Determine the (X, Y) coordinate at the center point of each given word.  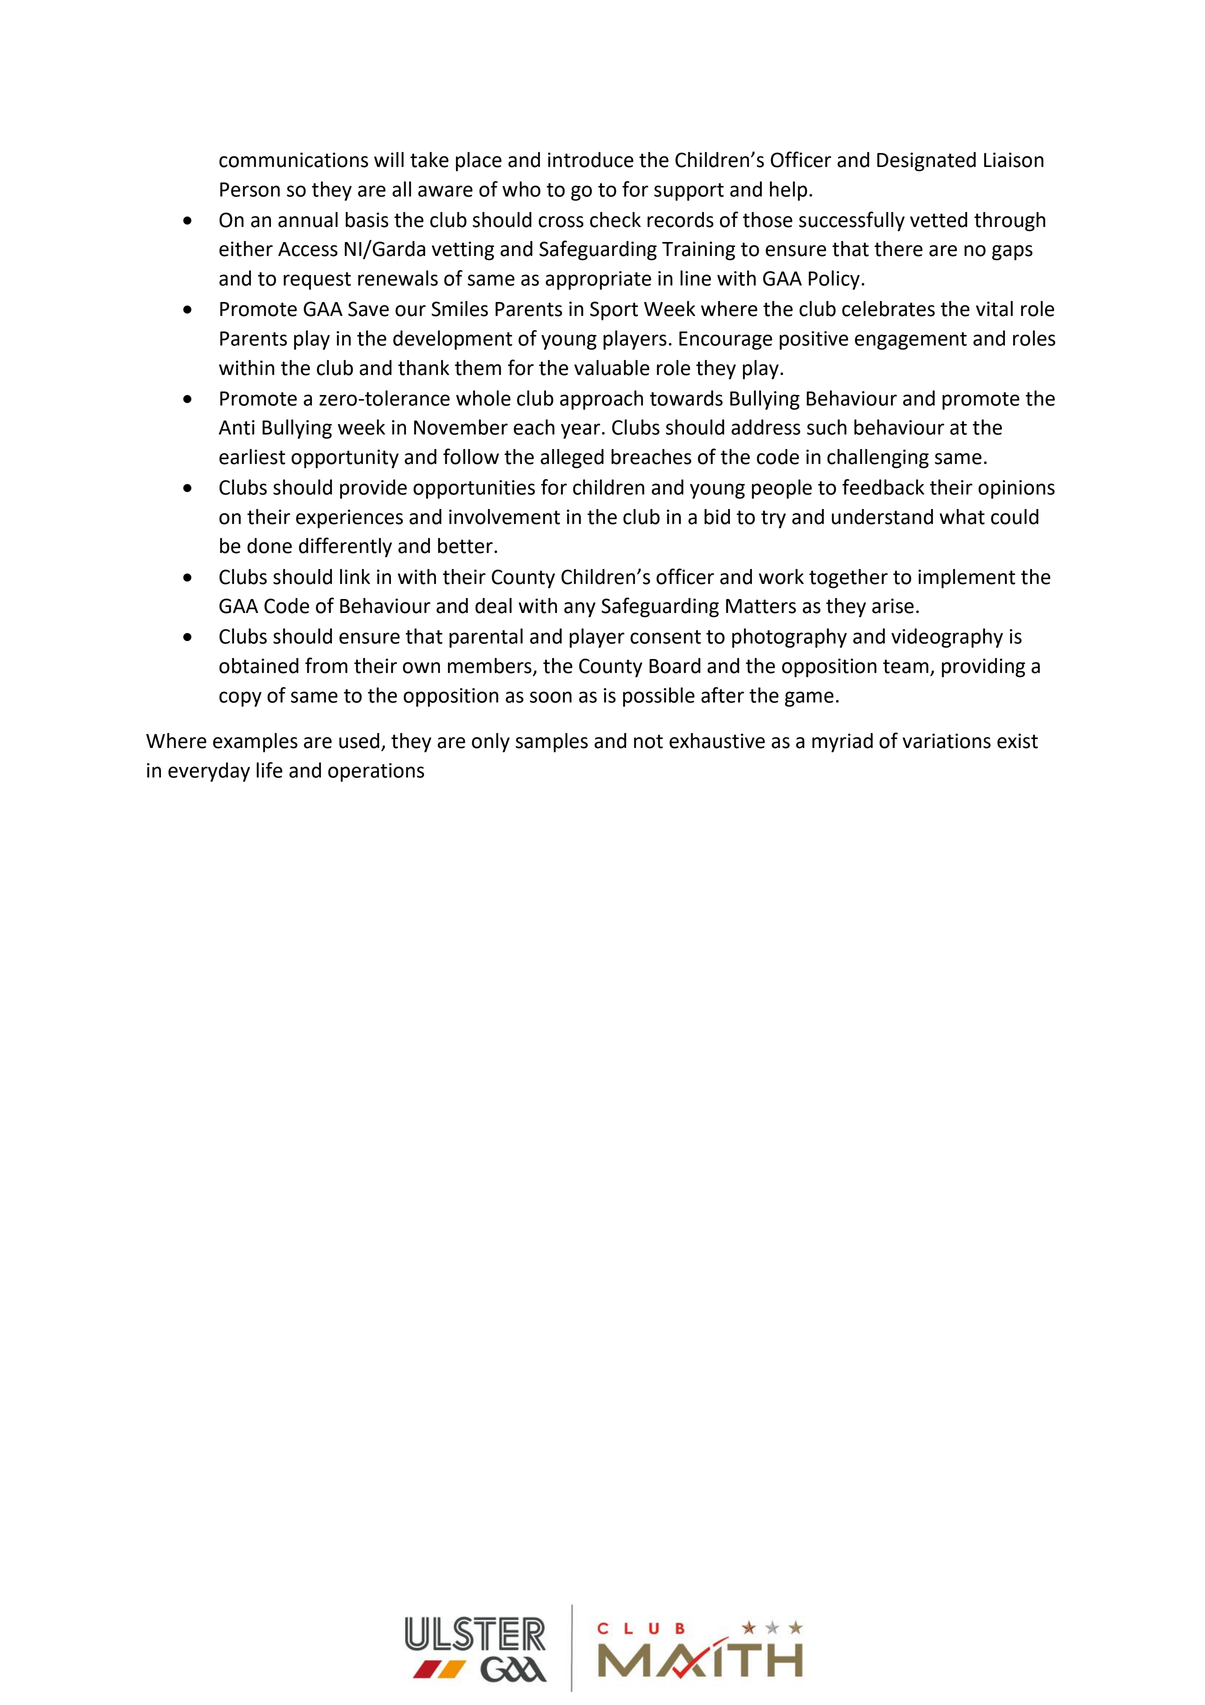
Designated (926, 162)
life (269, 770)
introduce (591, 160)
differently (345, 547)
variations (946, 741)
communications (293, 160)
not (648, 741)
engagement (911, 341)
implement (966, 579)
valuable (612, 368)
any (580, 610)
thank (423, 368)
